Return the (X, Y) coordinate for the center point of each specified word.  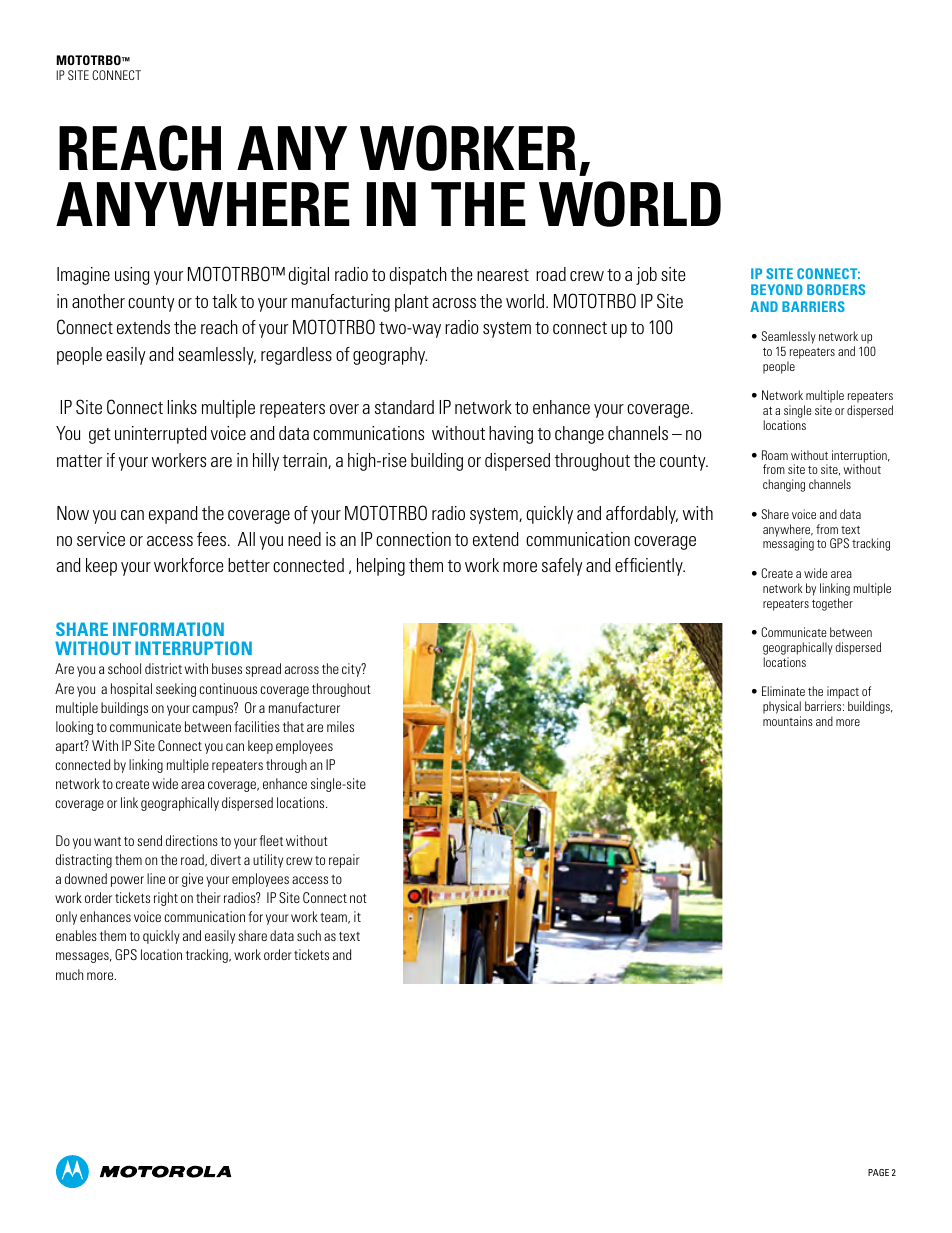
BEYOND (777, 289)
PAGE (878, 1172)
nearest (503, 275)
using (132, 276)
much (69, 974)
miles (340, 726)
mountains (788, 721)
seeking (176, 690)
